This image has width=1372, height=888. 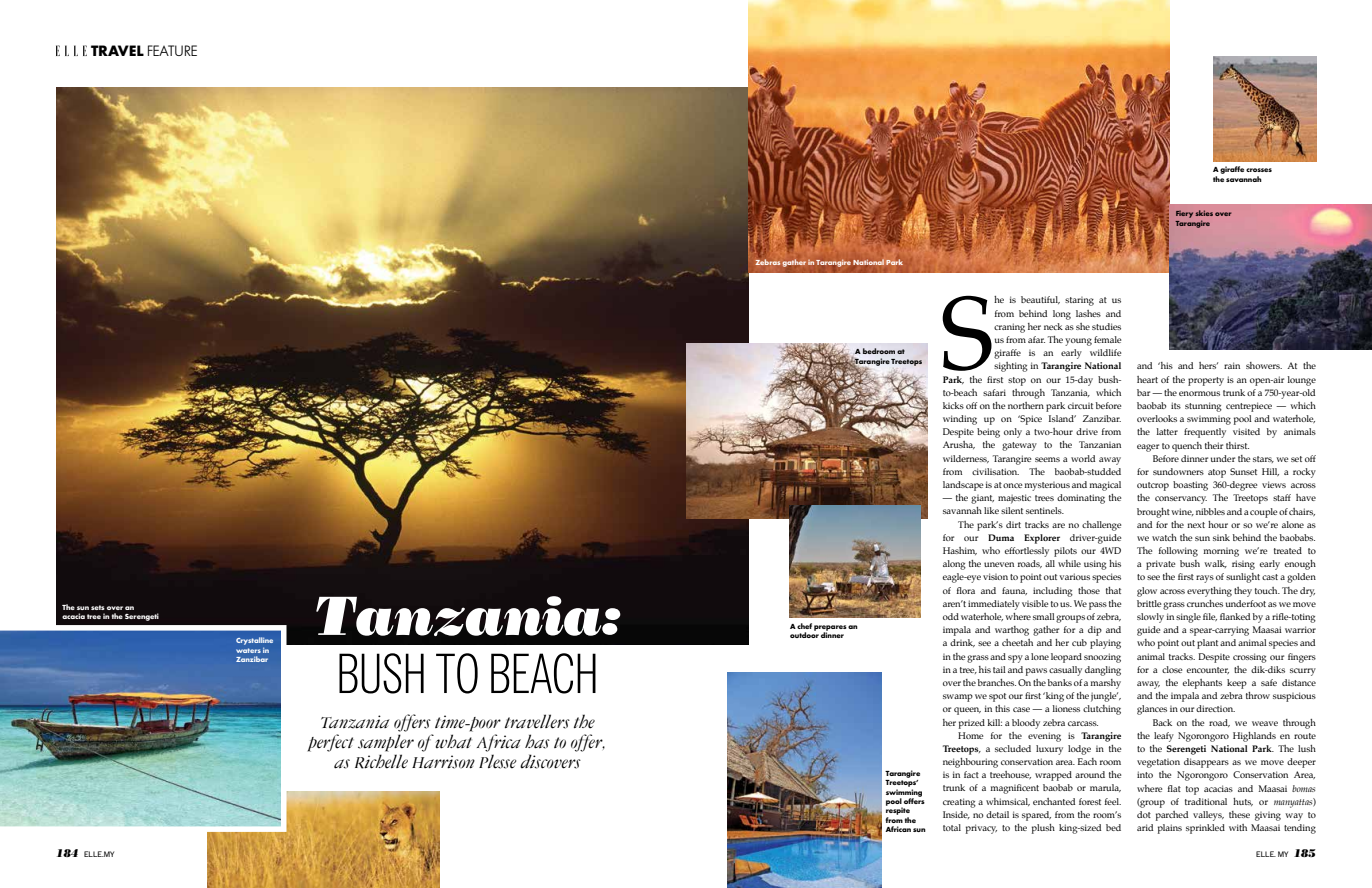 What do you see at coordinates (804, 626) in the image?
I see `chef` at bounding box center [804, 626].
